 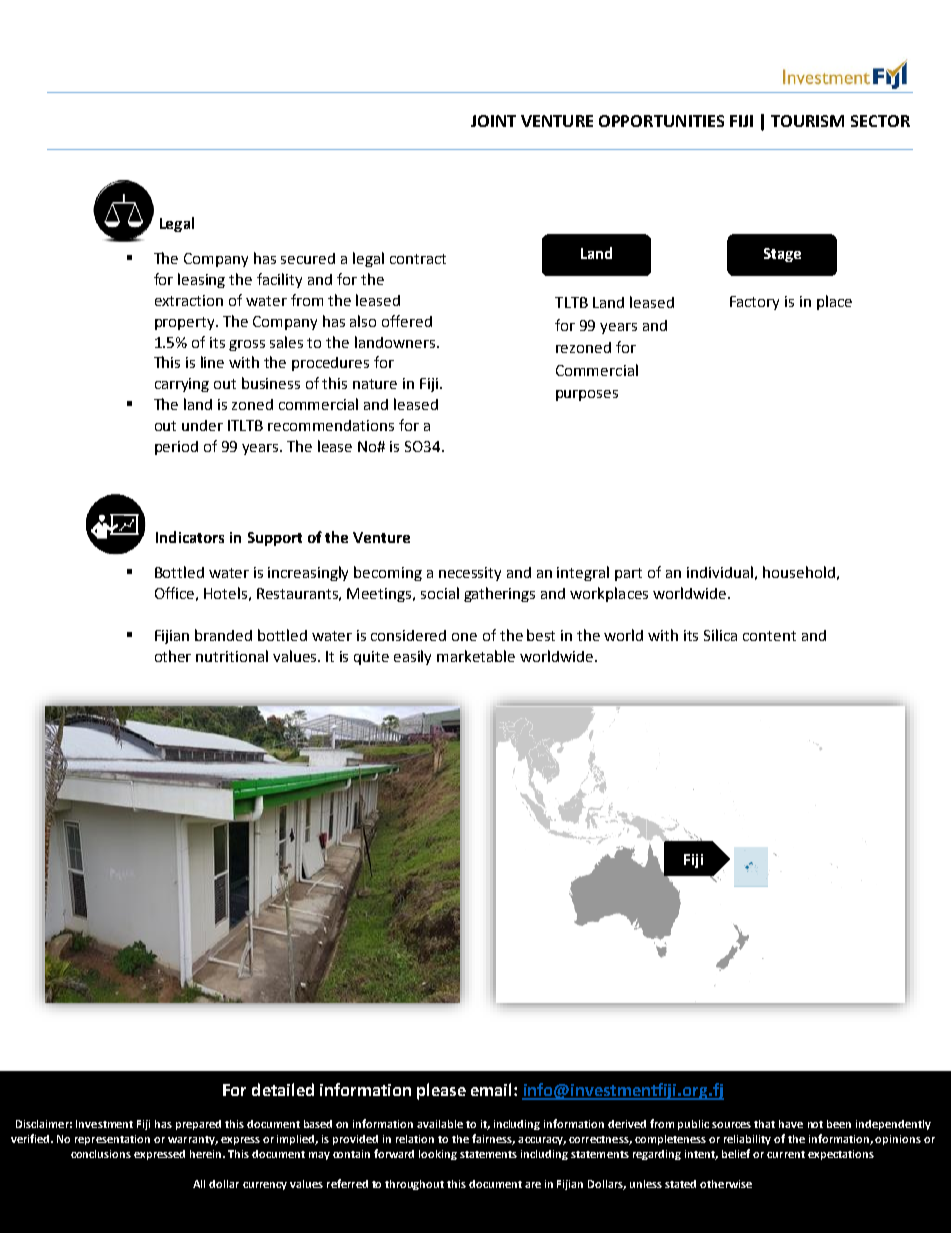 What do you see at coordinates (283, 1089) in the screenshot?
I see `detailed` at bounding box center [283, 1089].
